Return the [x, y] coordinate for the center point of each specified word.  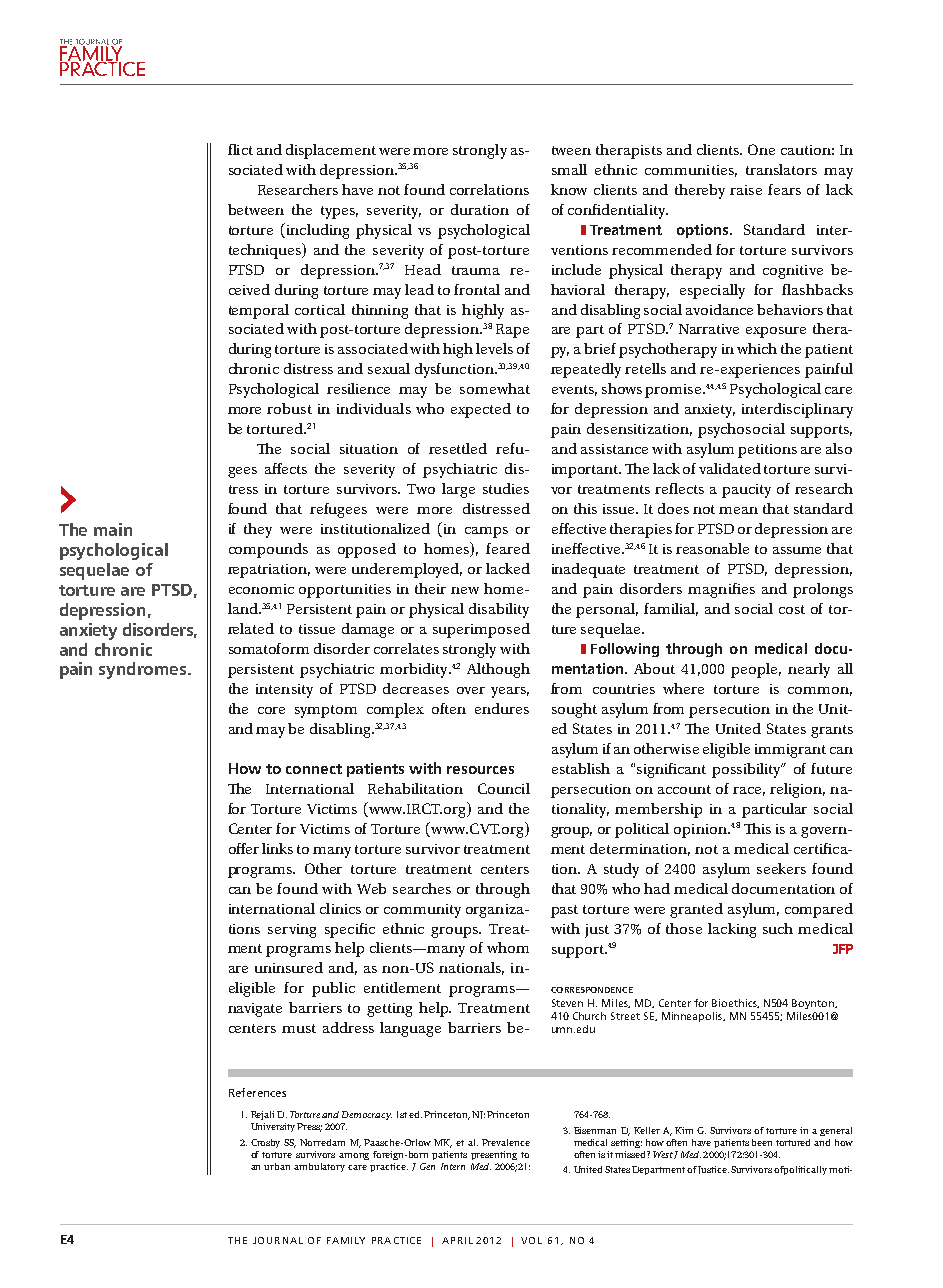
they [258, 530]
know [569, 189]
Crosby [265, 1143]
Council [504, 788]
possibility [748, 770]
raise [746, 190]
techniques [266, 251]
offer [244, 848]
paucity [746, 491]
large [458, 490]
